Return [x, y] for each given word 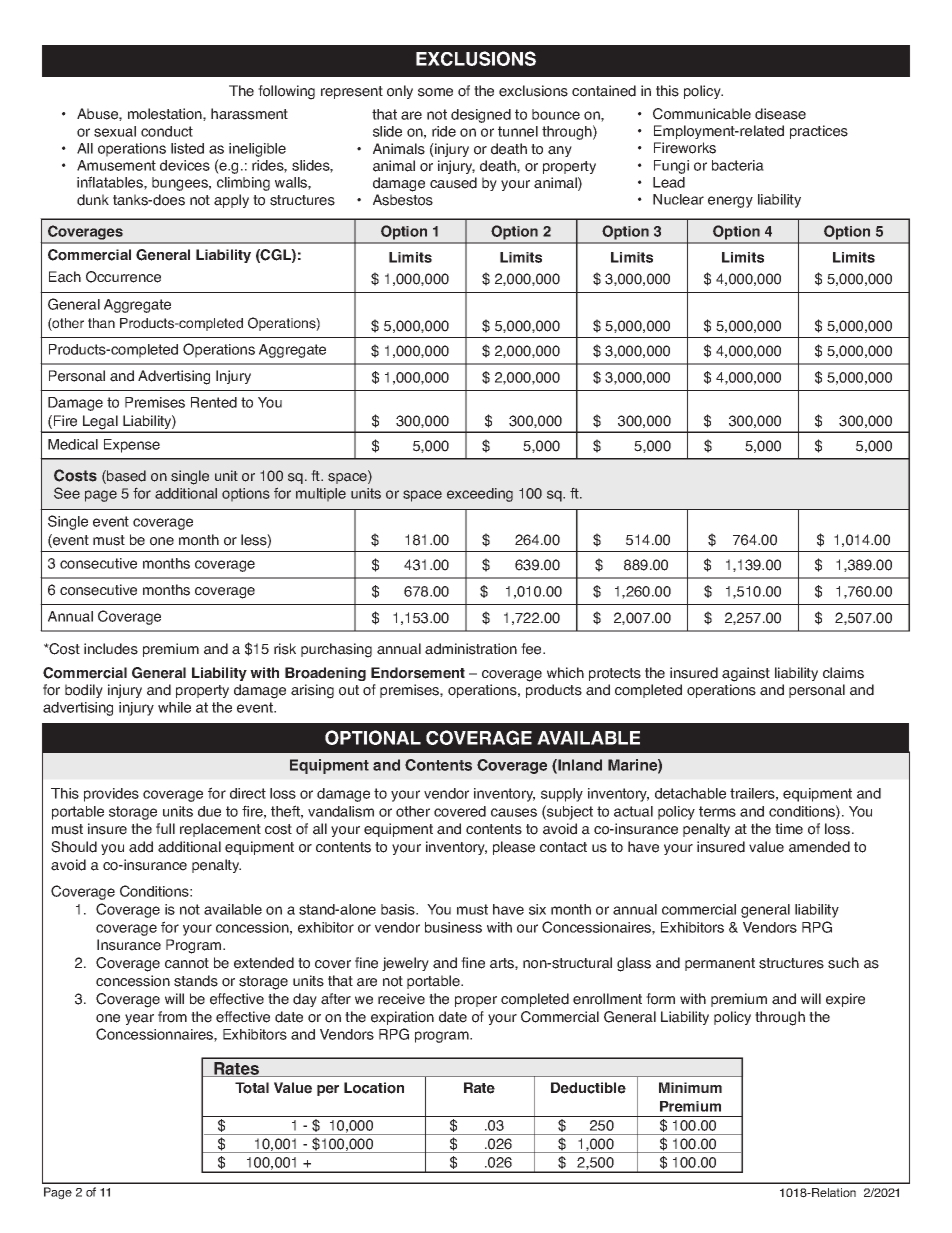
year [139, 1019]
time [789, 829]
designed [481, 116]
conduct [167, 131]
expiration [402, 1018]
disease [780, 114]
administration [471, 649]
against [746, 674]
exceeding [480, 495]
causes [514, 812]
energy [730, 202]
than [101, 323]
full [165, 828]
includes [111, 649]
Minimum [690, 1087]
